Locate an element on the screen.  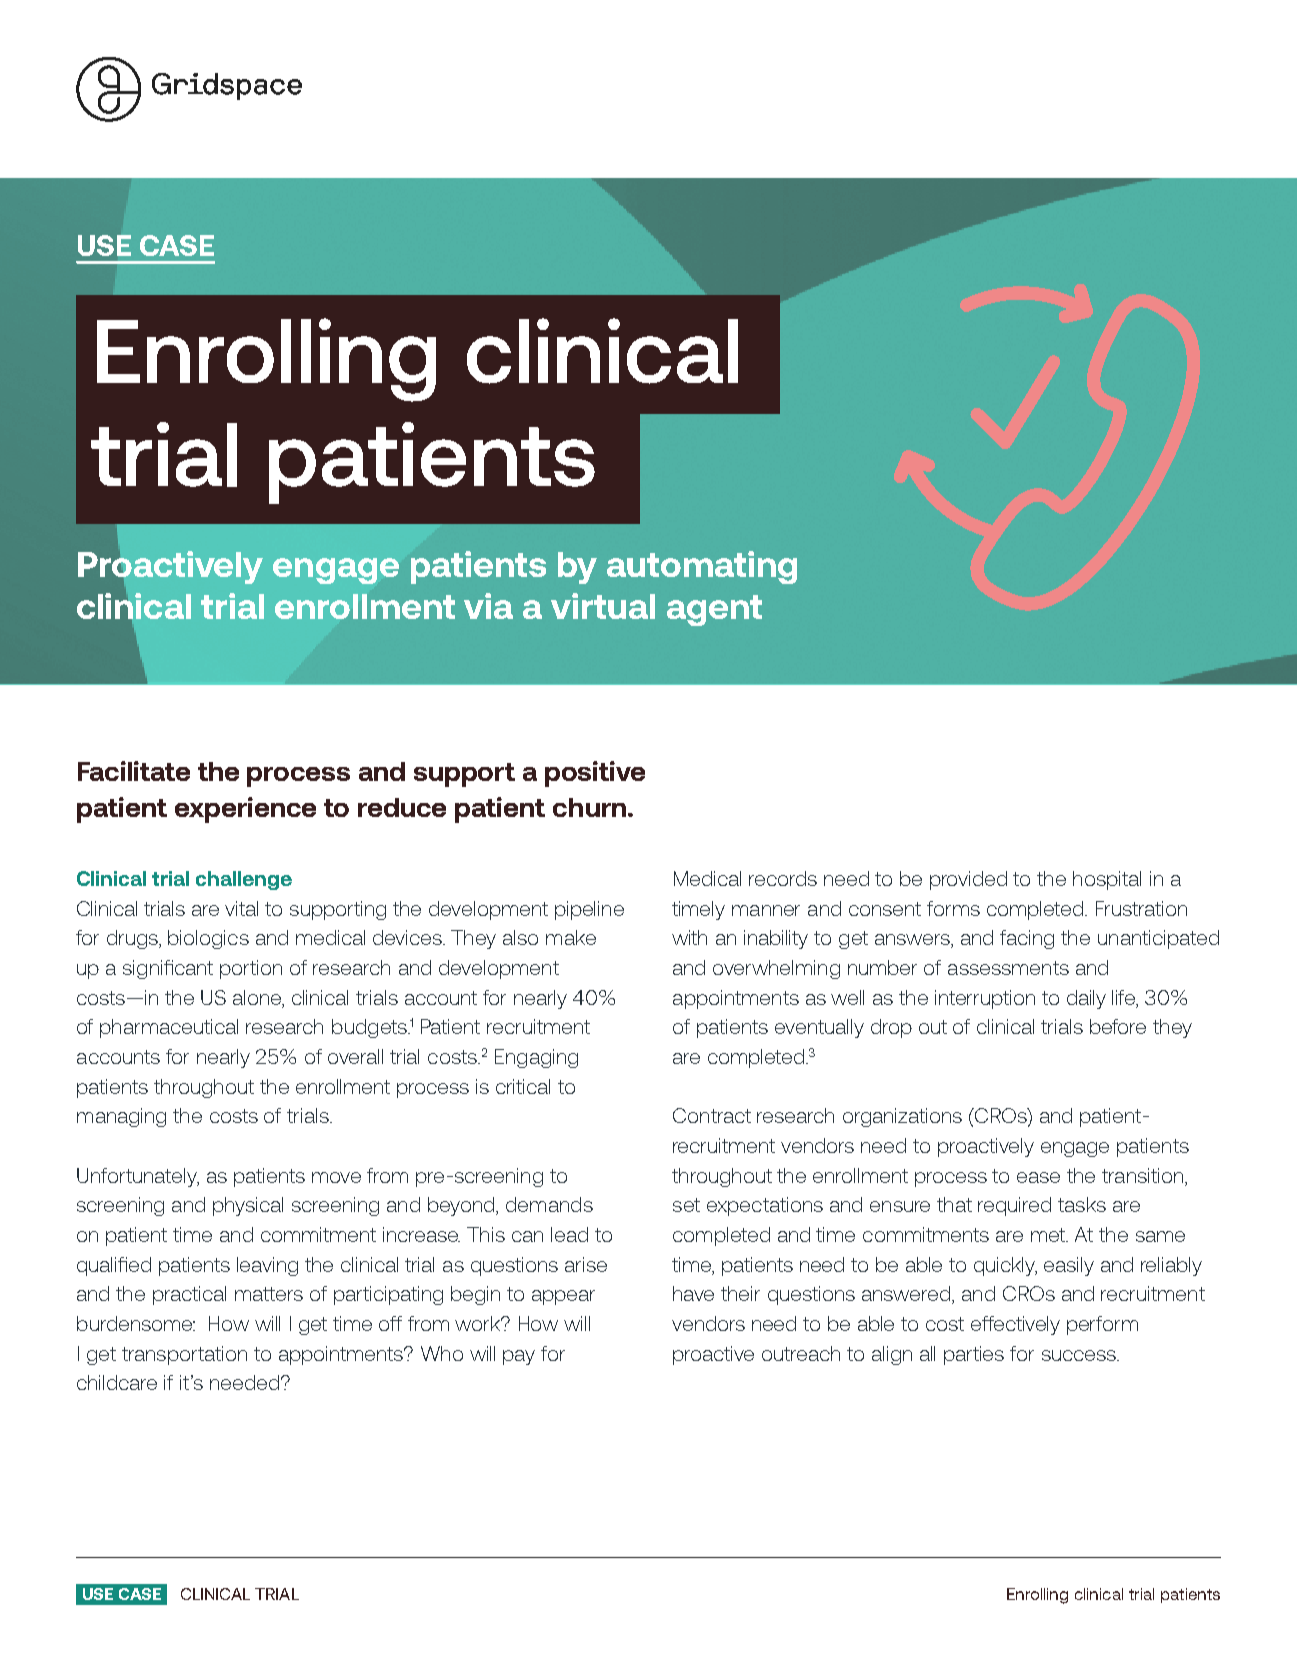
Facilitate is located at coordinates (134, 771).
